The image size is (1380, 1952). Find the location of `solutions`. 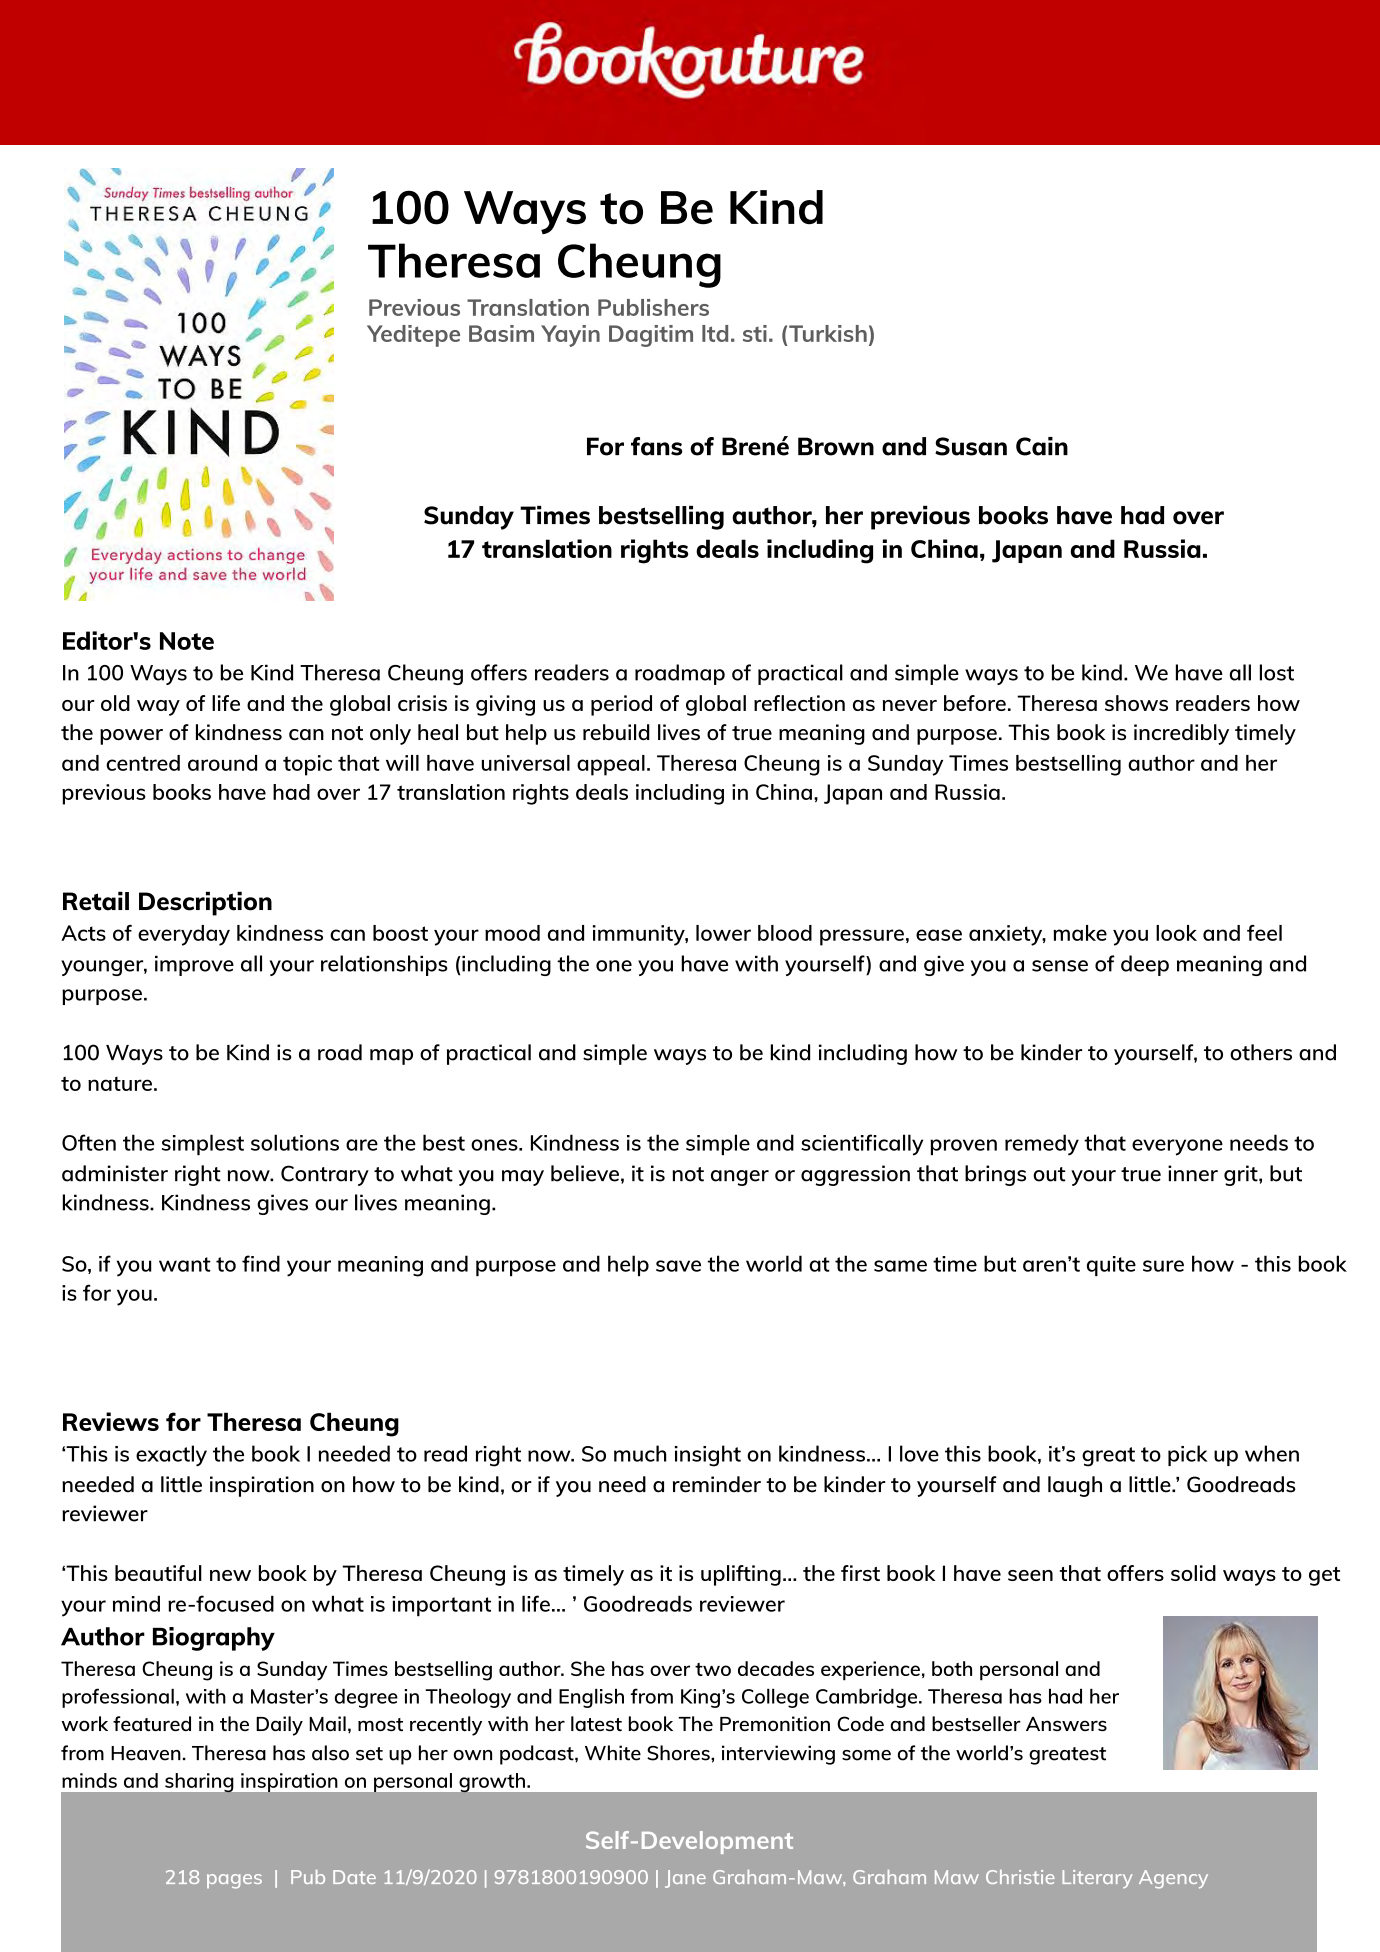

solutions is located at coordinates (295, 1142).
